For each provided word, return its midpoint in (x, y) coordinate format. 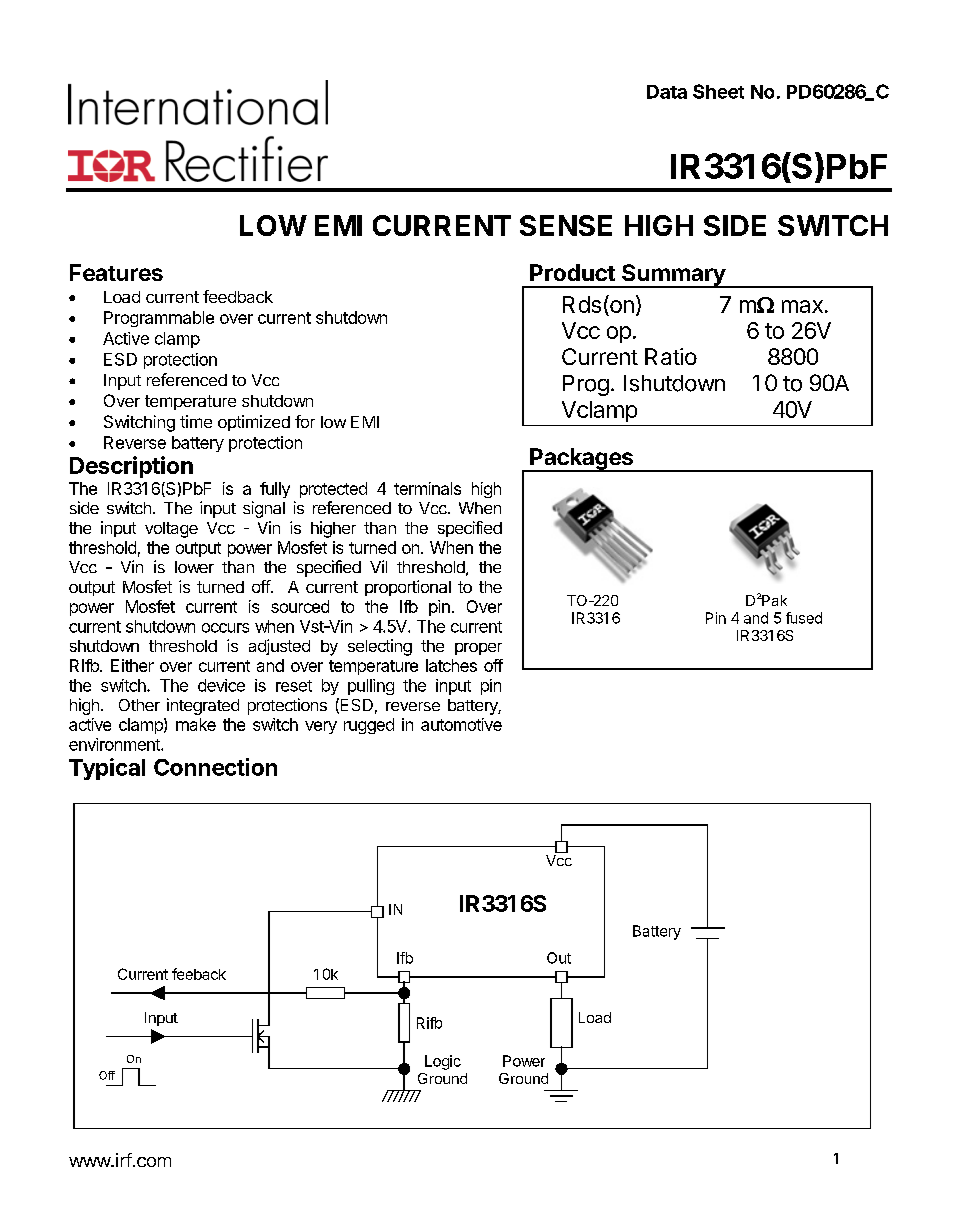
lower (194, 567)
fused (804, 618)
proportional (408, 588)
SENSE (566, 225)
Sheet (718, 91)
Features (116, 272)
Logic (443, 1062)
